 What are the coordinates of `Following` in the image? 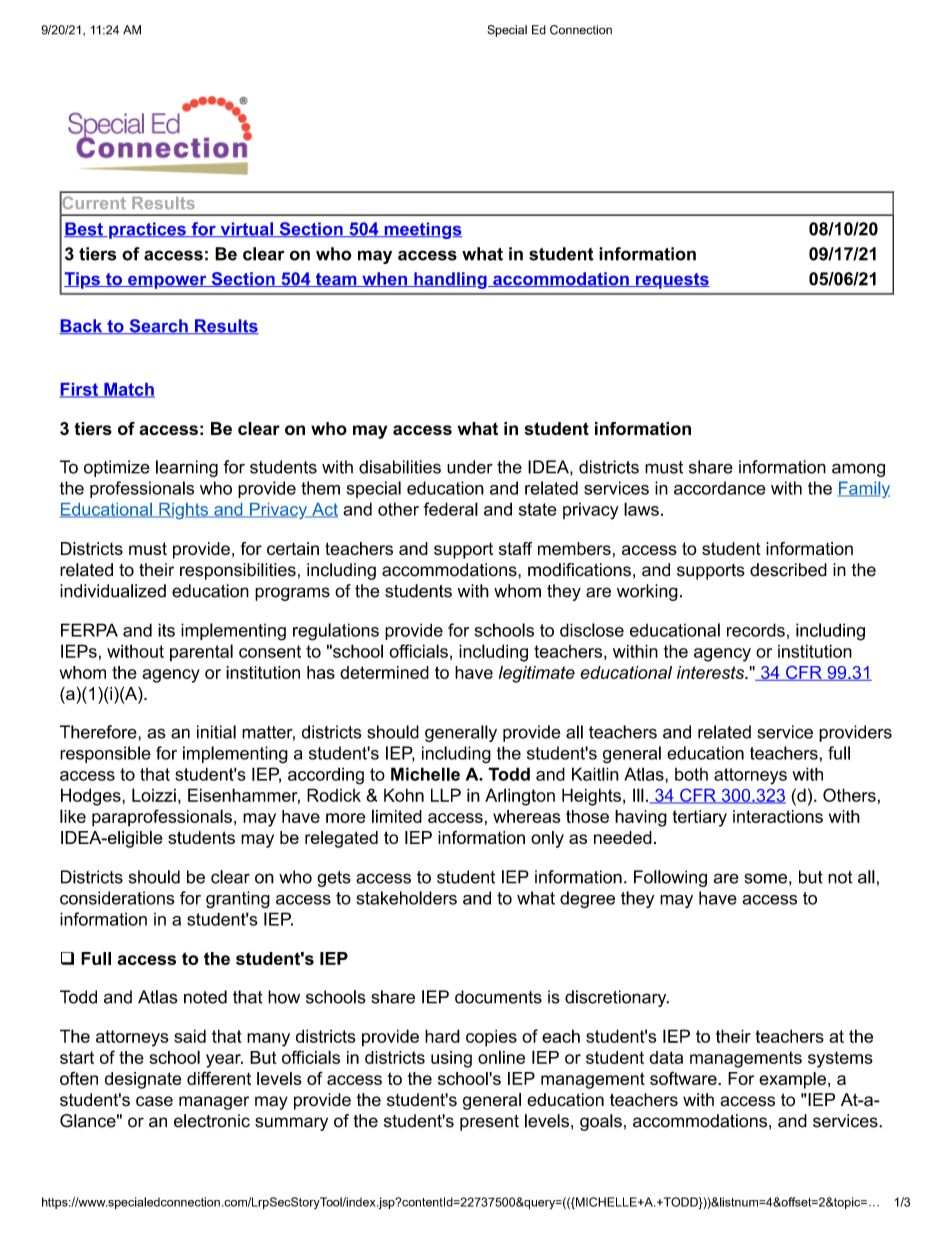 It's located at (670, 878).
